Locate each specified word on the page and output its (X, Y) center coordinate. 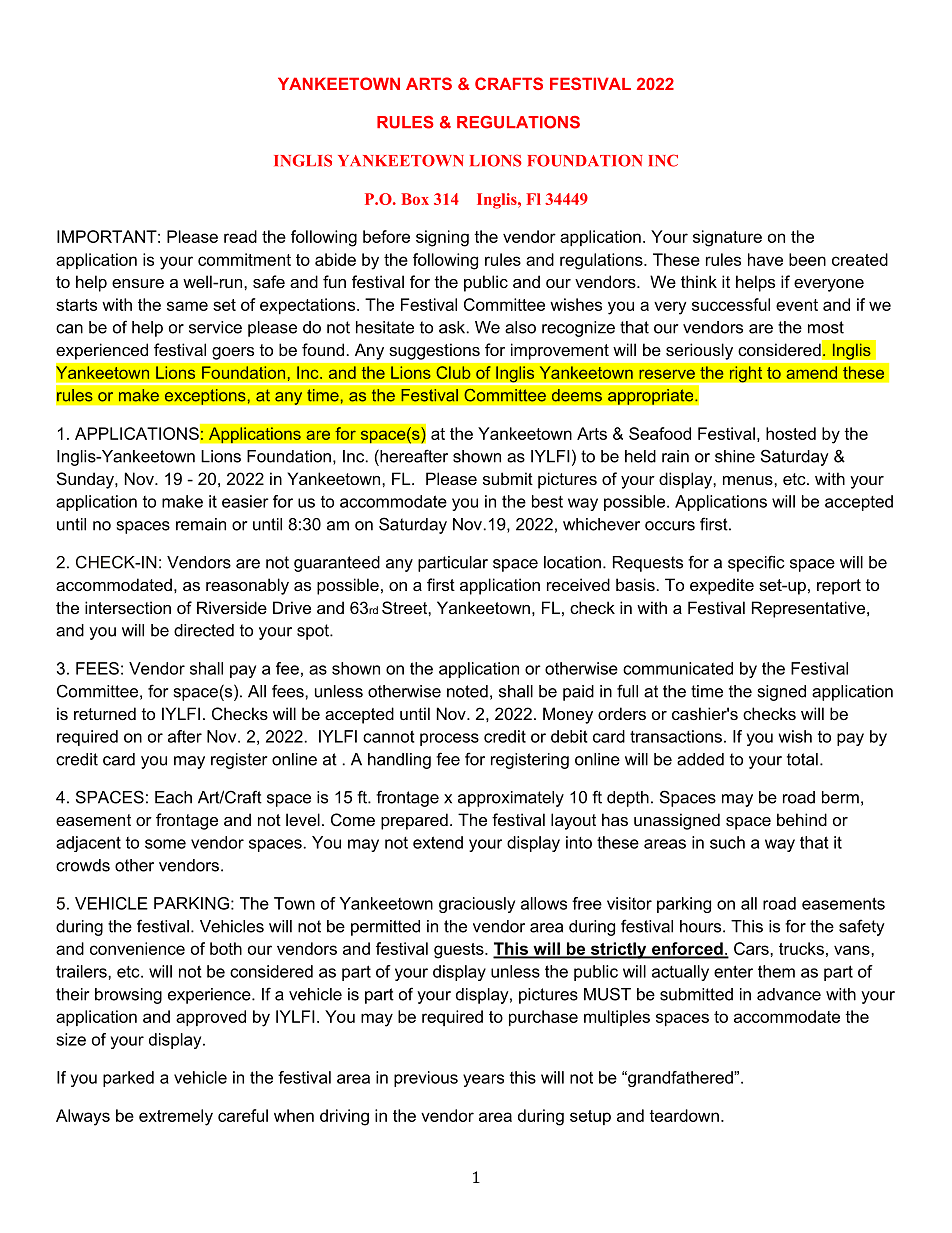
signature (727, 238)
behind (802, 819)
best (547, 501)
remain (201, 524)
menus (749, 480)
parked (128, 1079)
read (240, 236)
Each (173, 797)
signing (442, 238)
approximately (511, 799)
